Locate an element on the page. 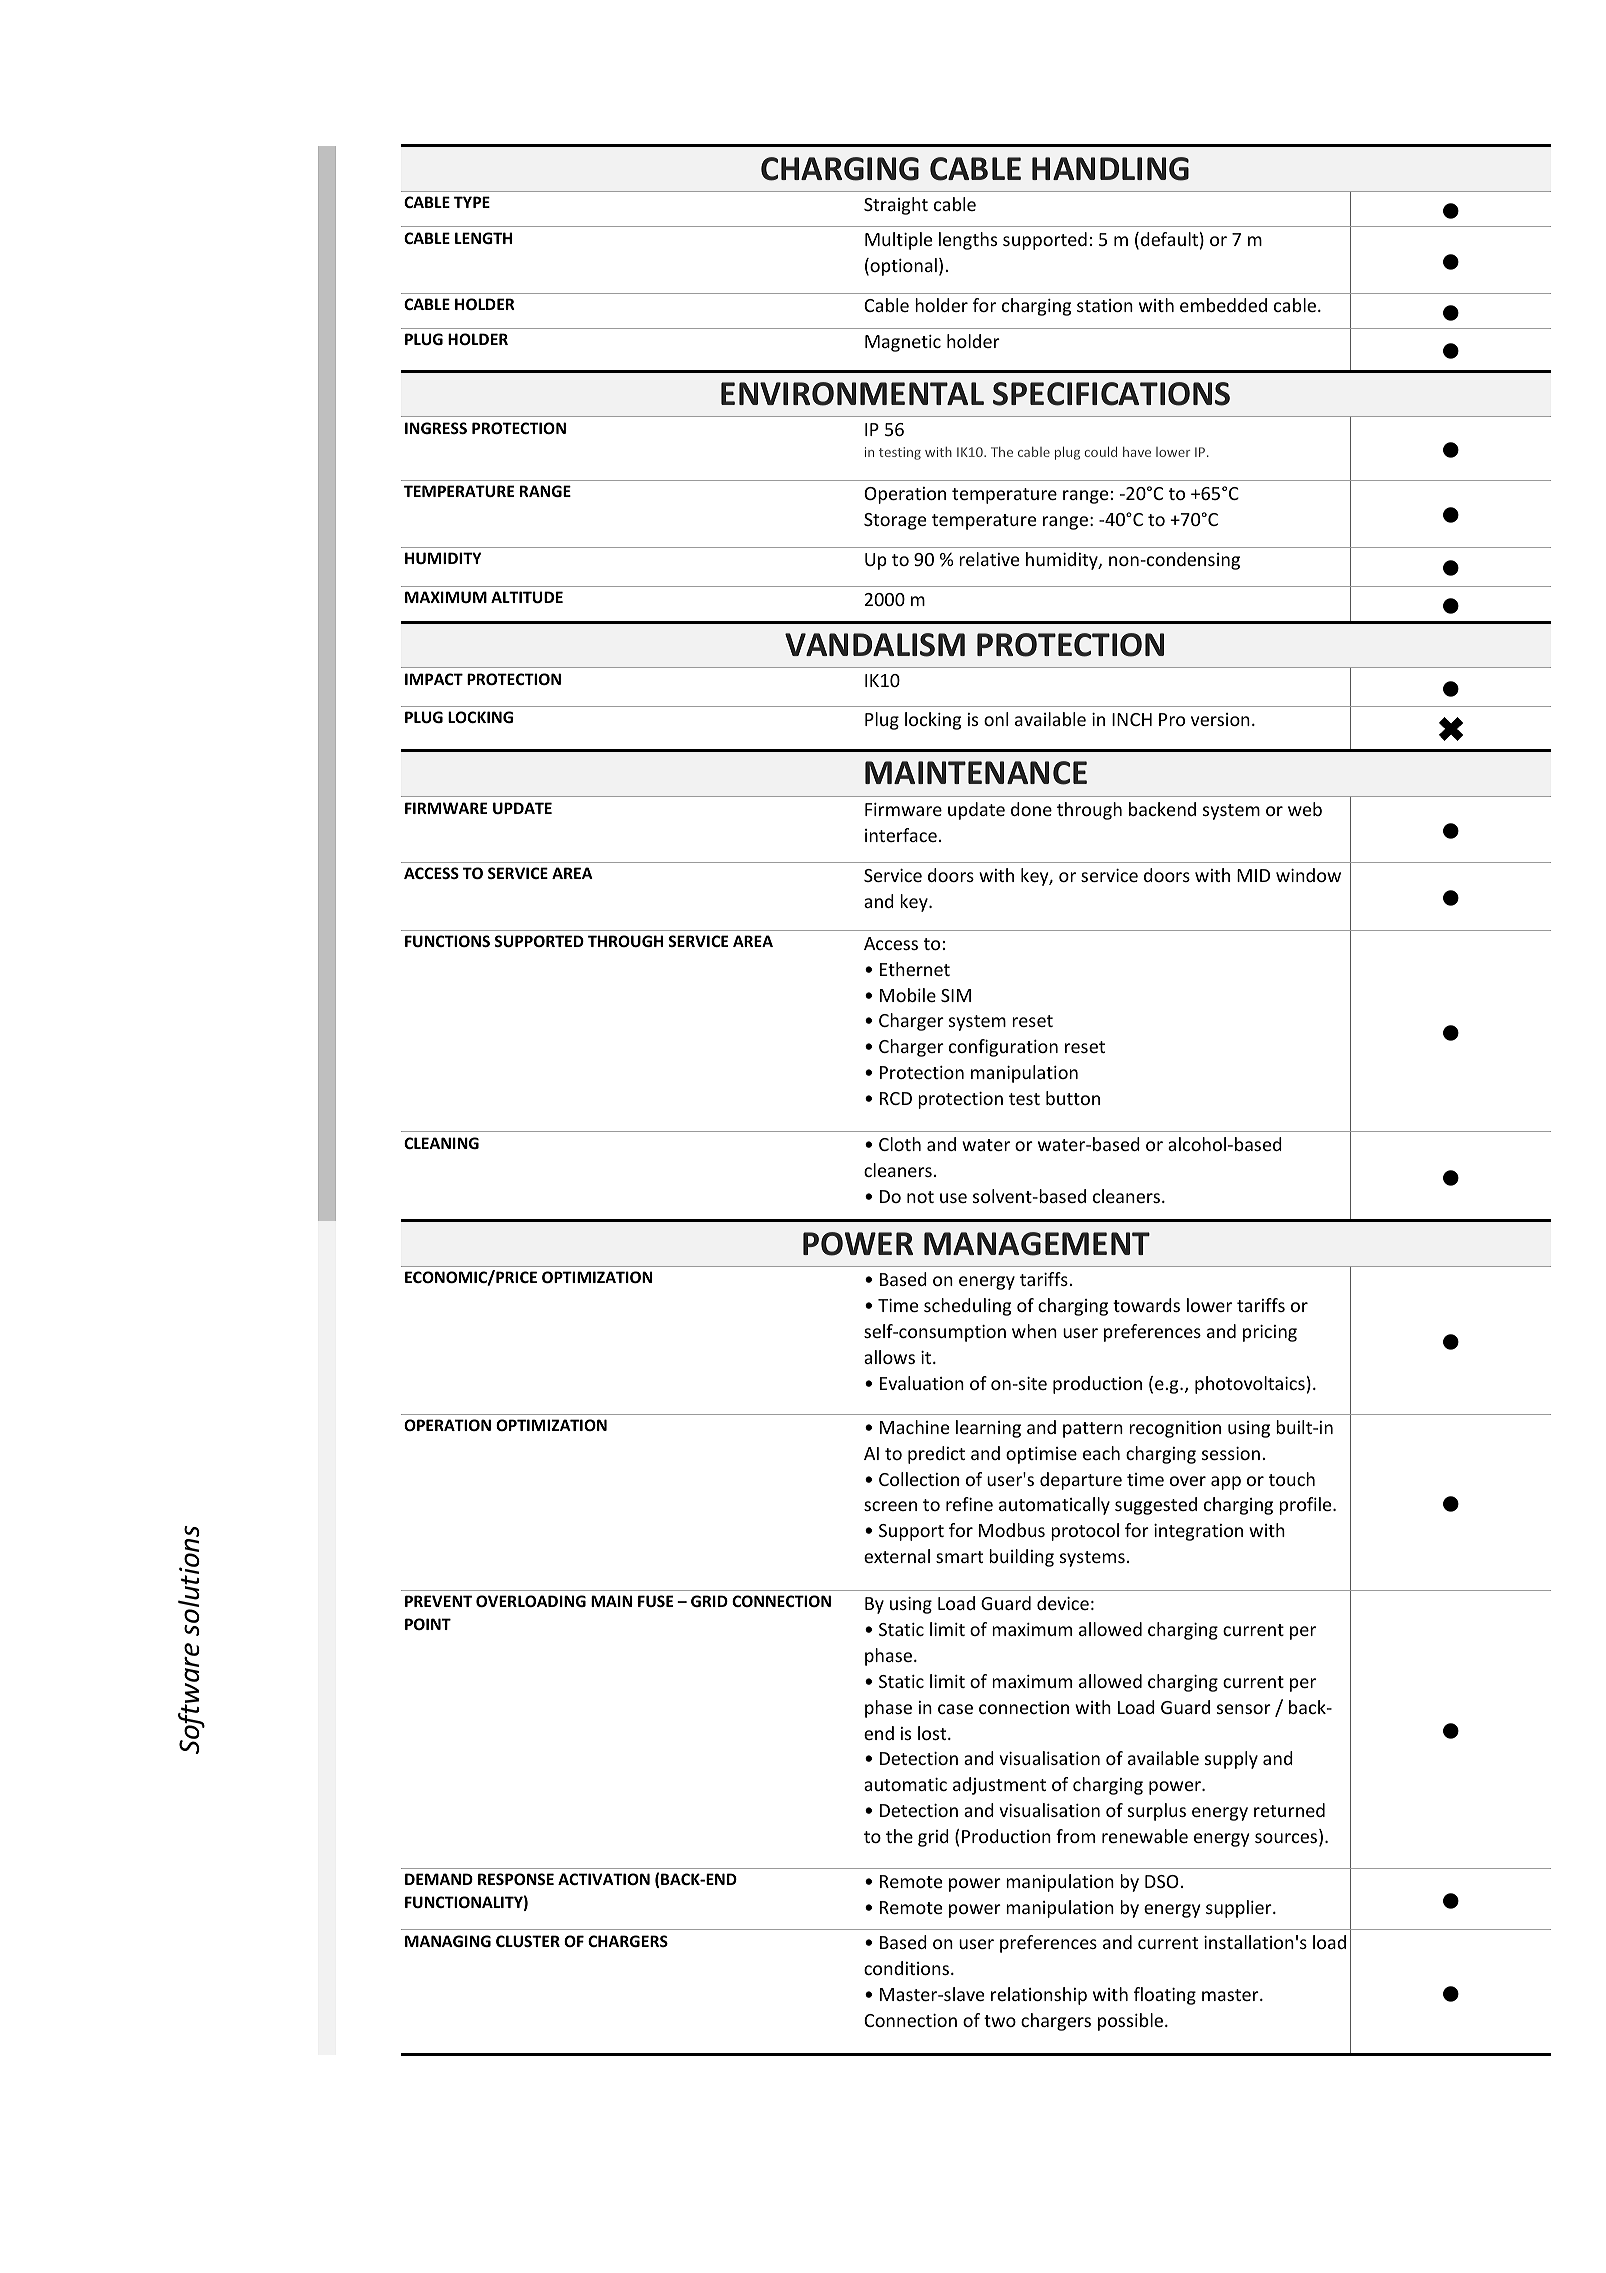 The height and width of the document is (2273, 1606). TYPE is located at coordinates (472, 202).
